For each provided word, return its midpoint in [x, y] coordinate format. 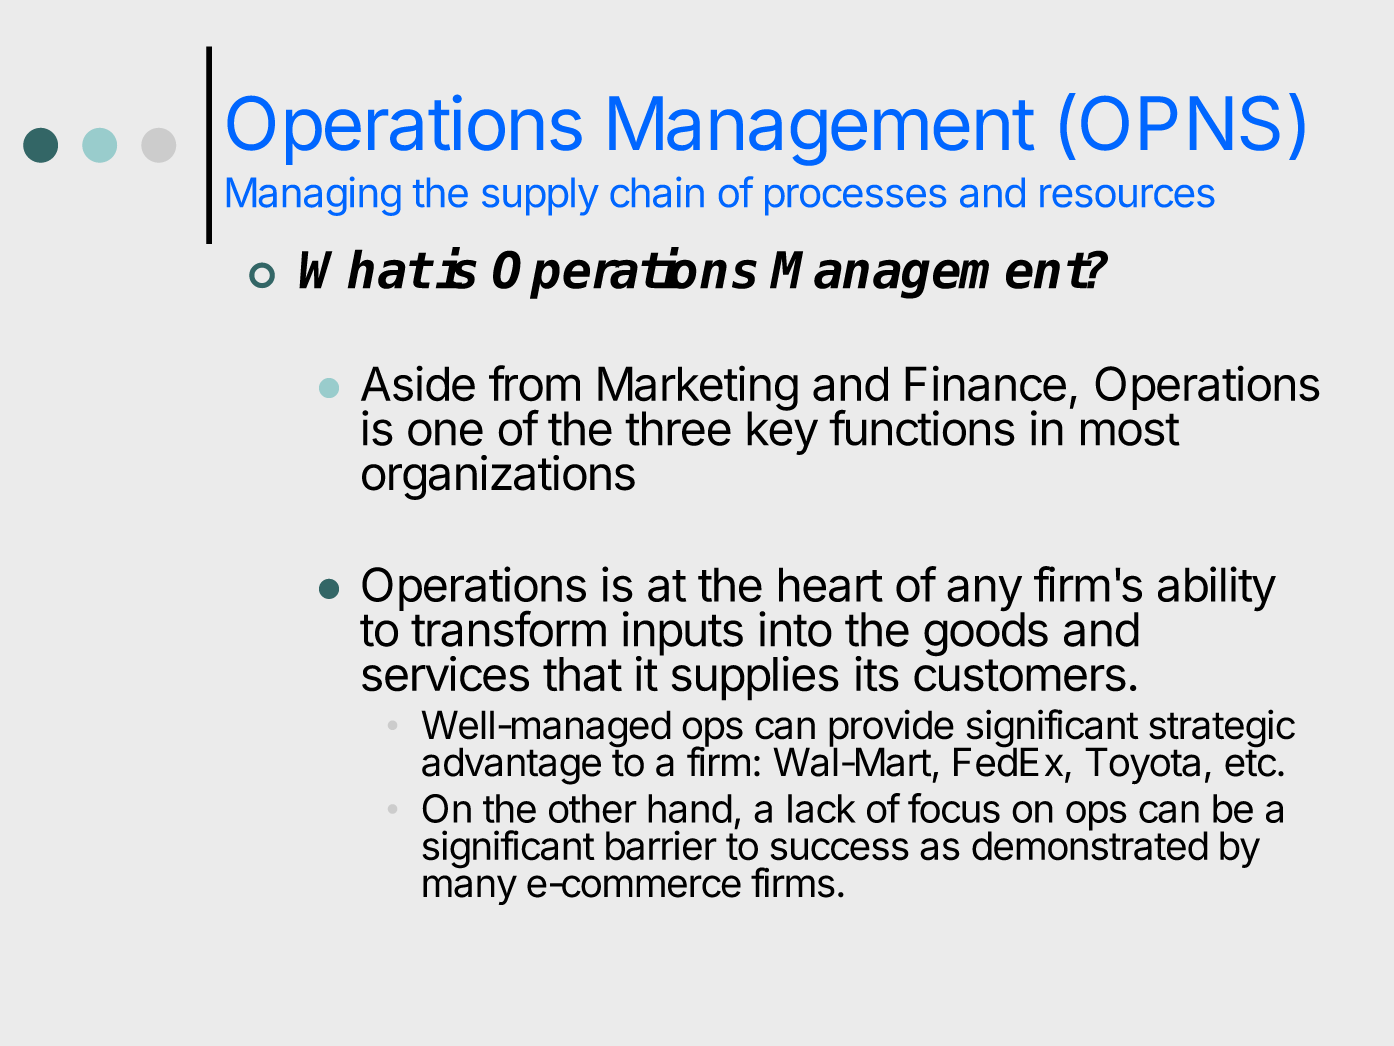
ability [1217, 589]
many [470, 890]
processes [855, 200]
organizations [498, 477]
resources [1127, 196]
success [840, 849]
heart [831, 584]
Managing [314, 196]
